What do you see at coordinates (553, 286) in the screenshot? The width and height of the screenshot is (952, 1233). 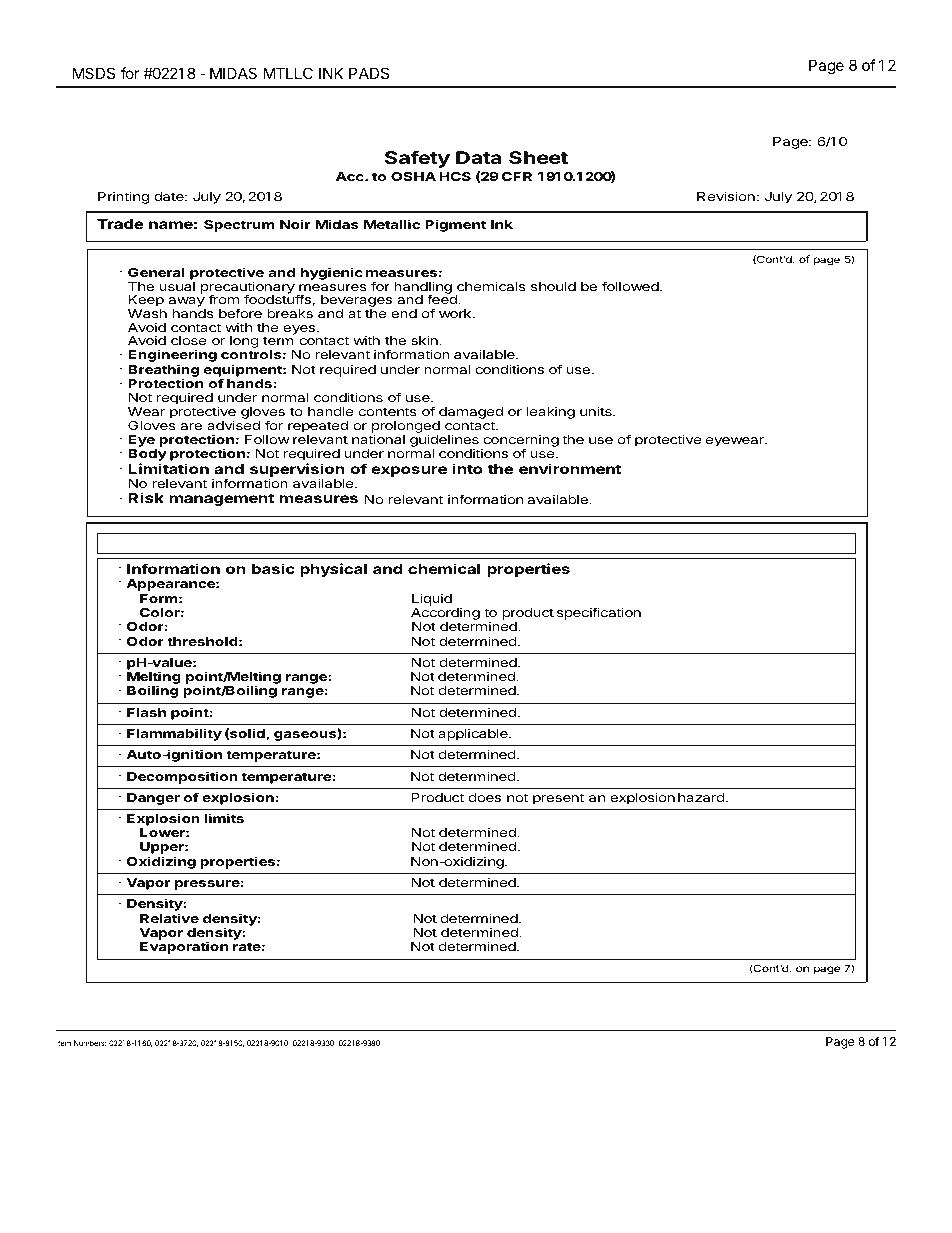 I see `should` at bounding box center [553, 286].
